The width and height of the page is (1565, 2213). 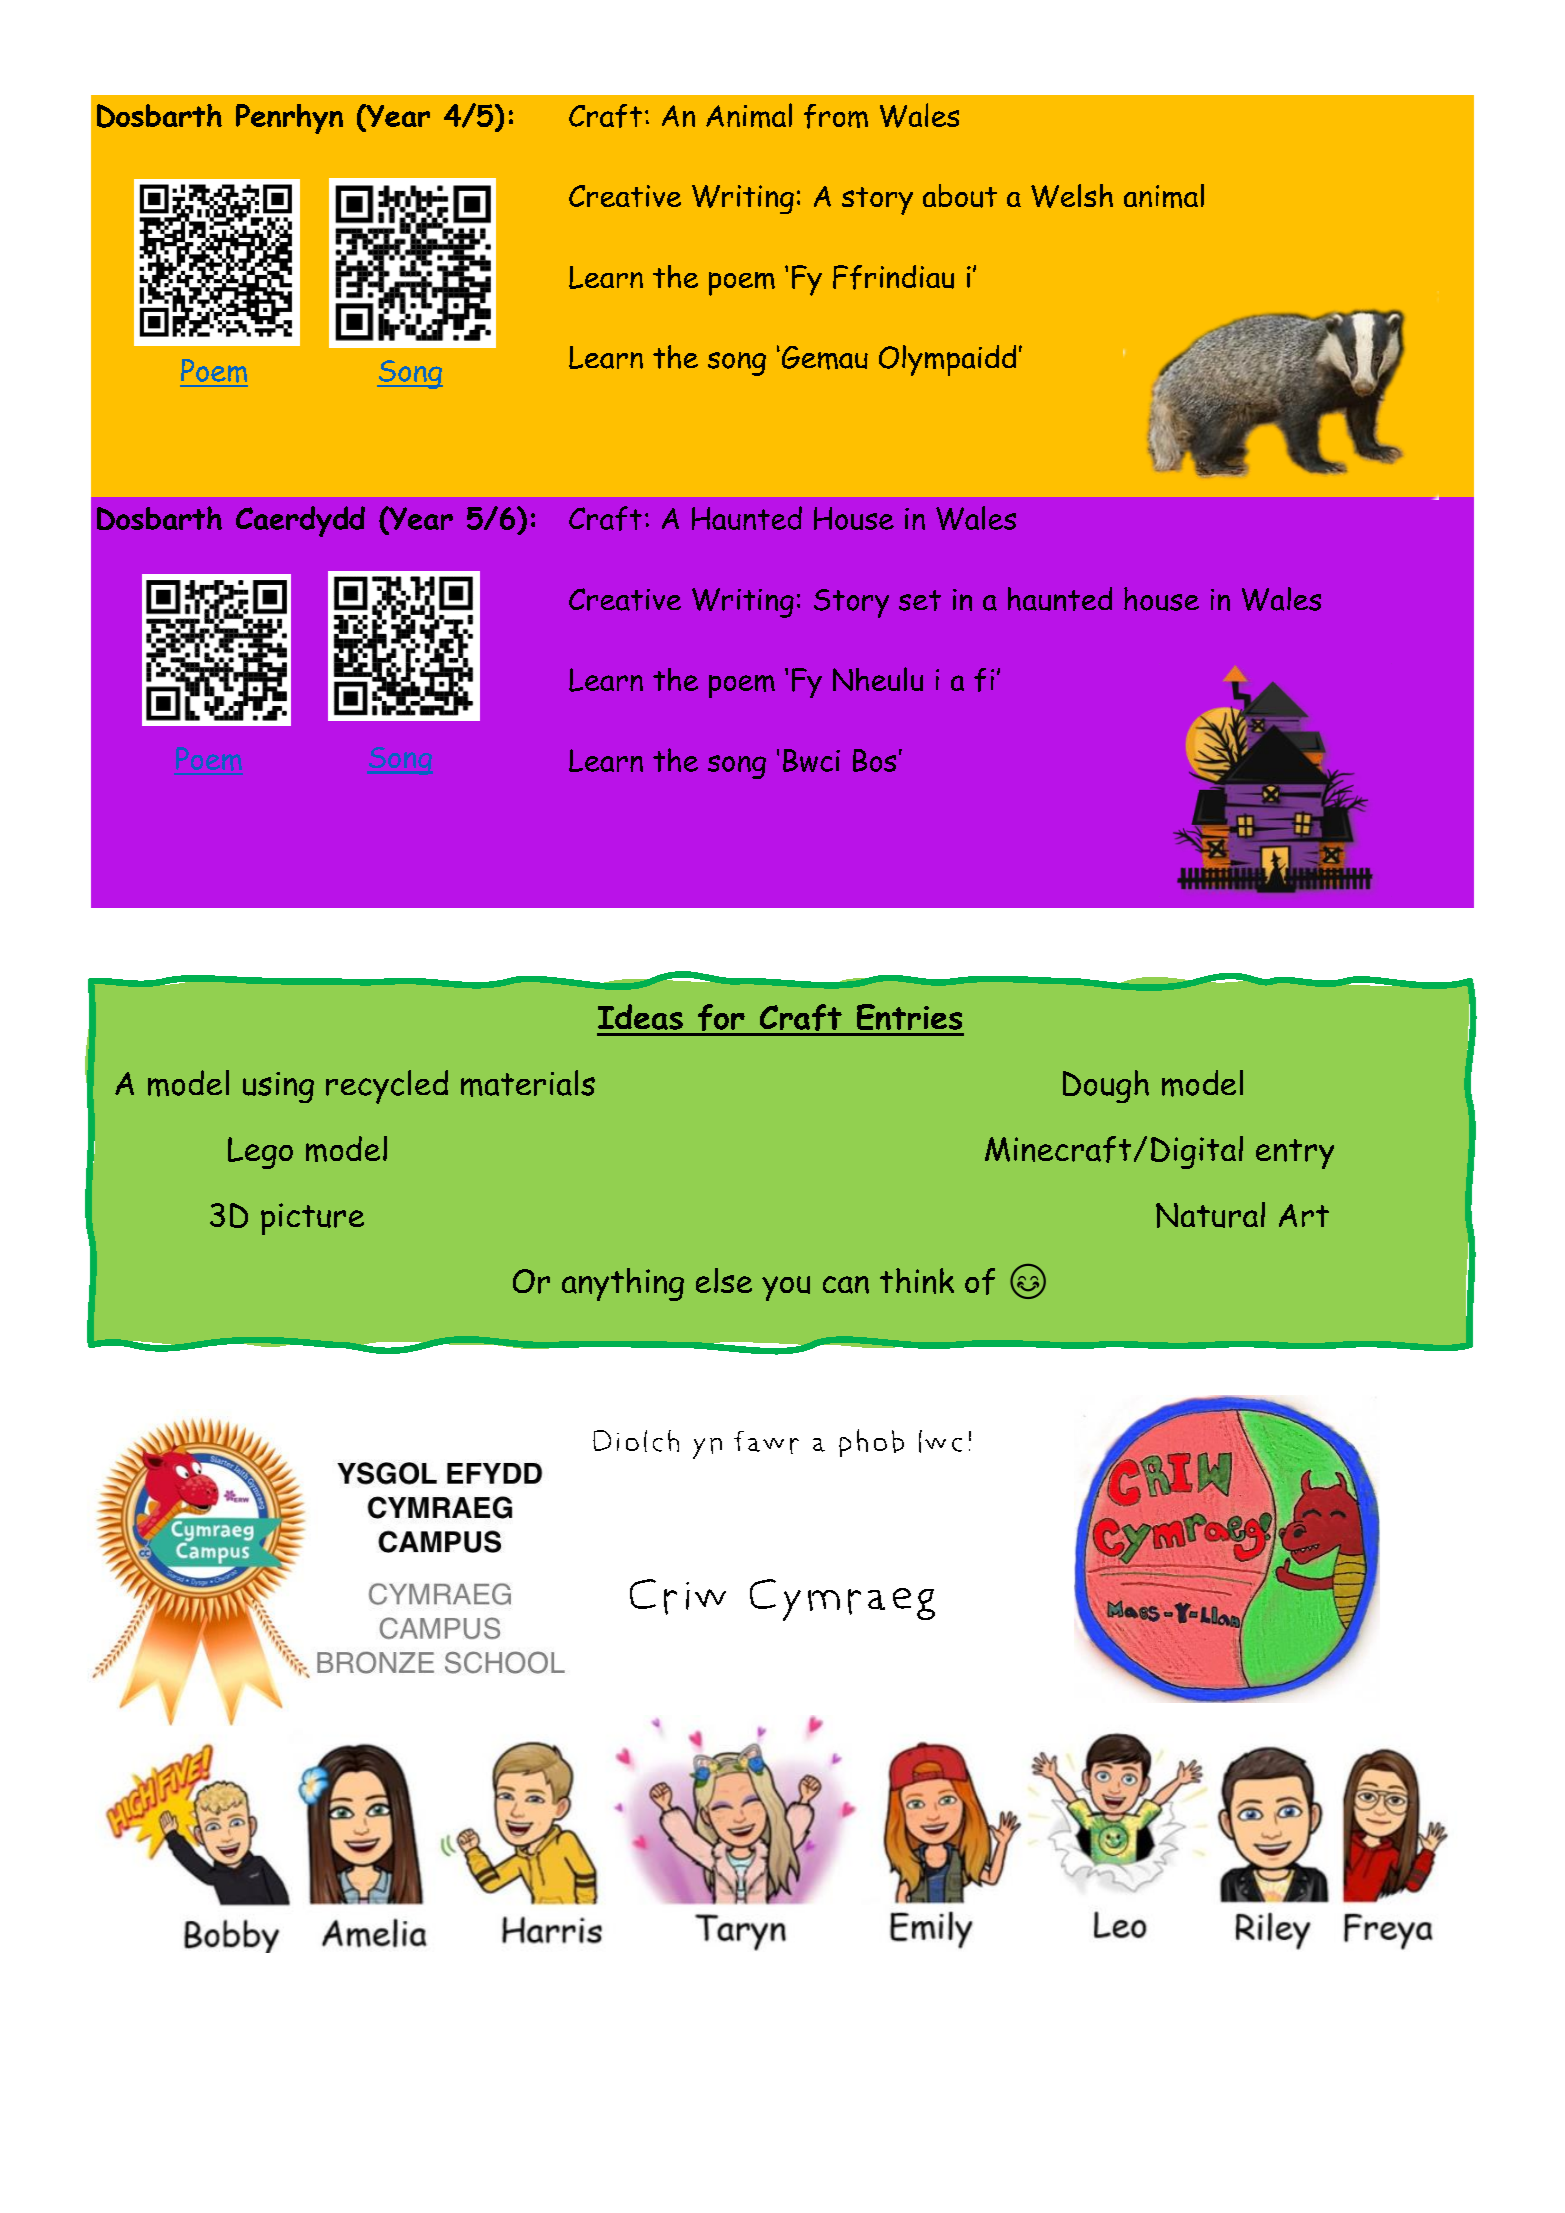 What do you see at coordinates (874, 760) in the page?
I see `Bos` at bounding box center [874, 760].
